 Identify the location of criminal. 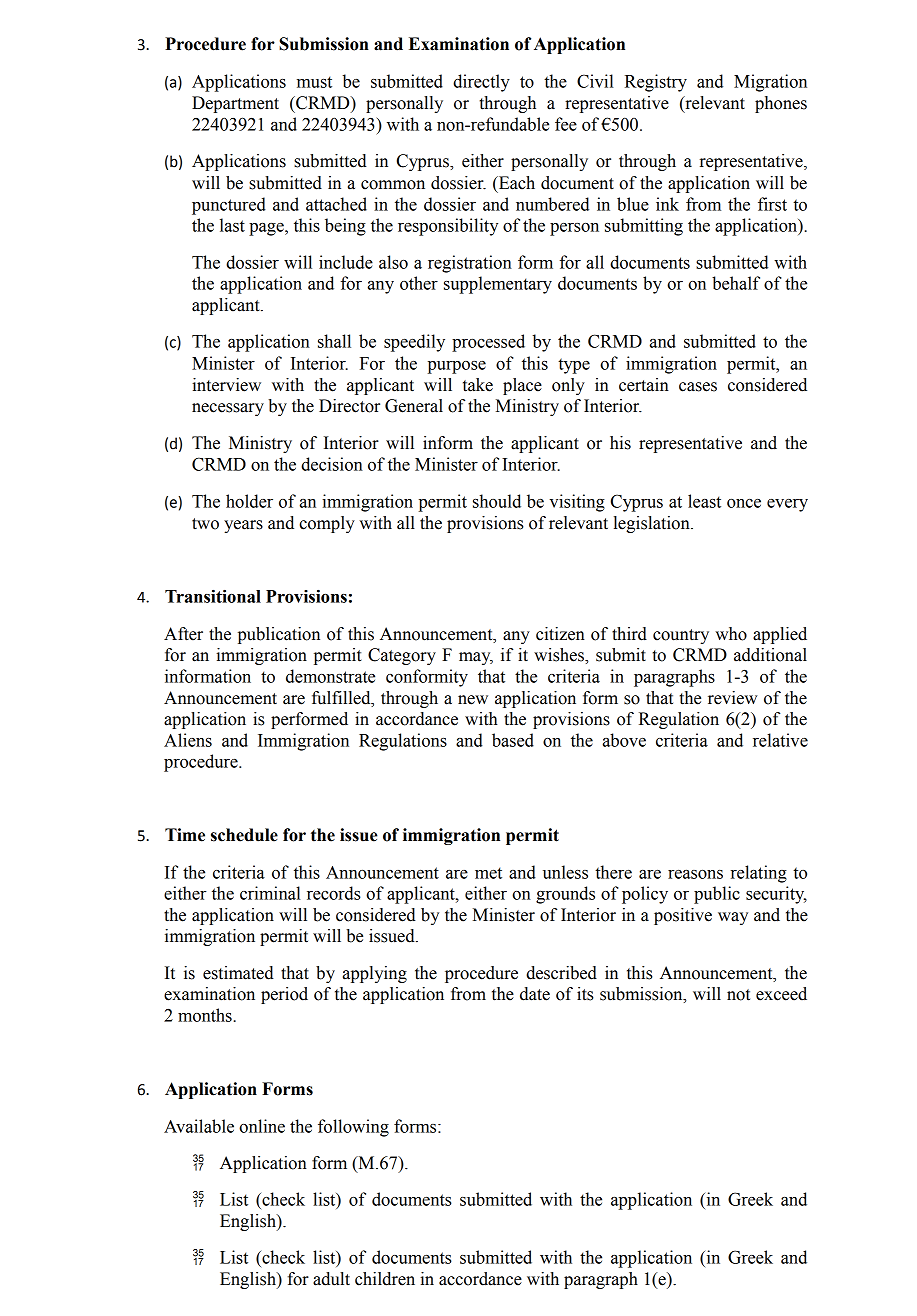
(270, 893).
